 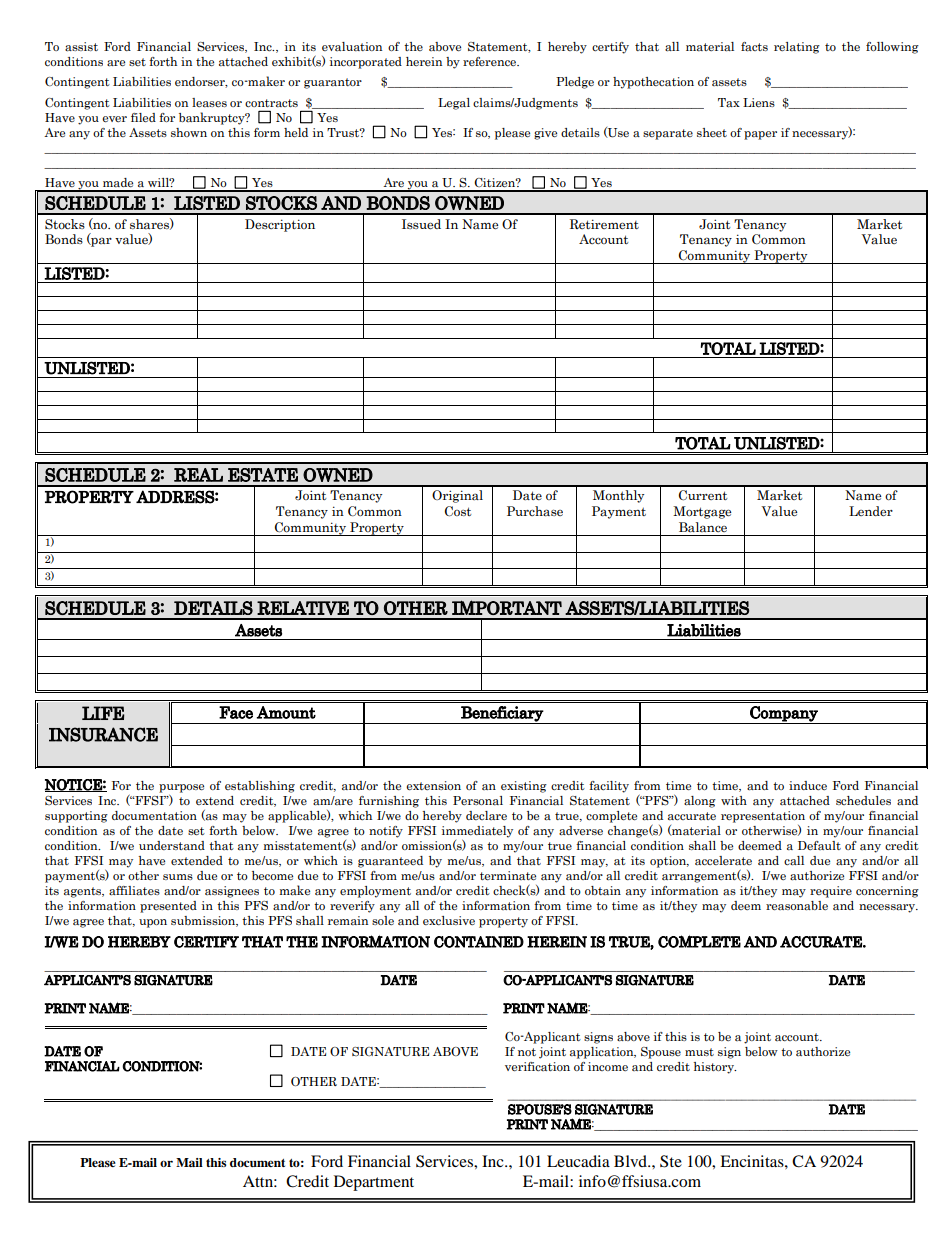 I want to click on REAL, so click(x=198, y=475).
